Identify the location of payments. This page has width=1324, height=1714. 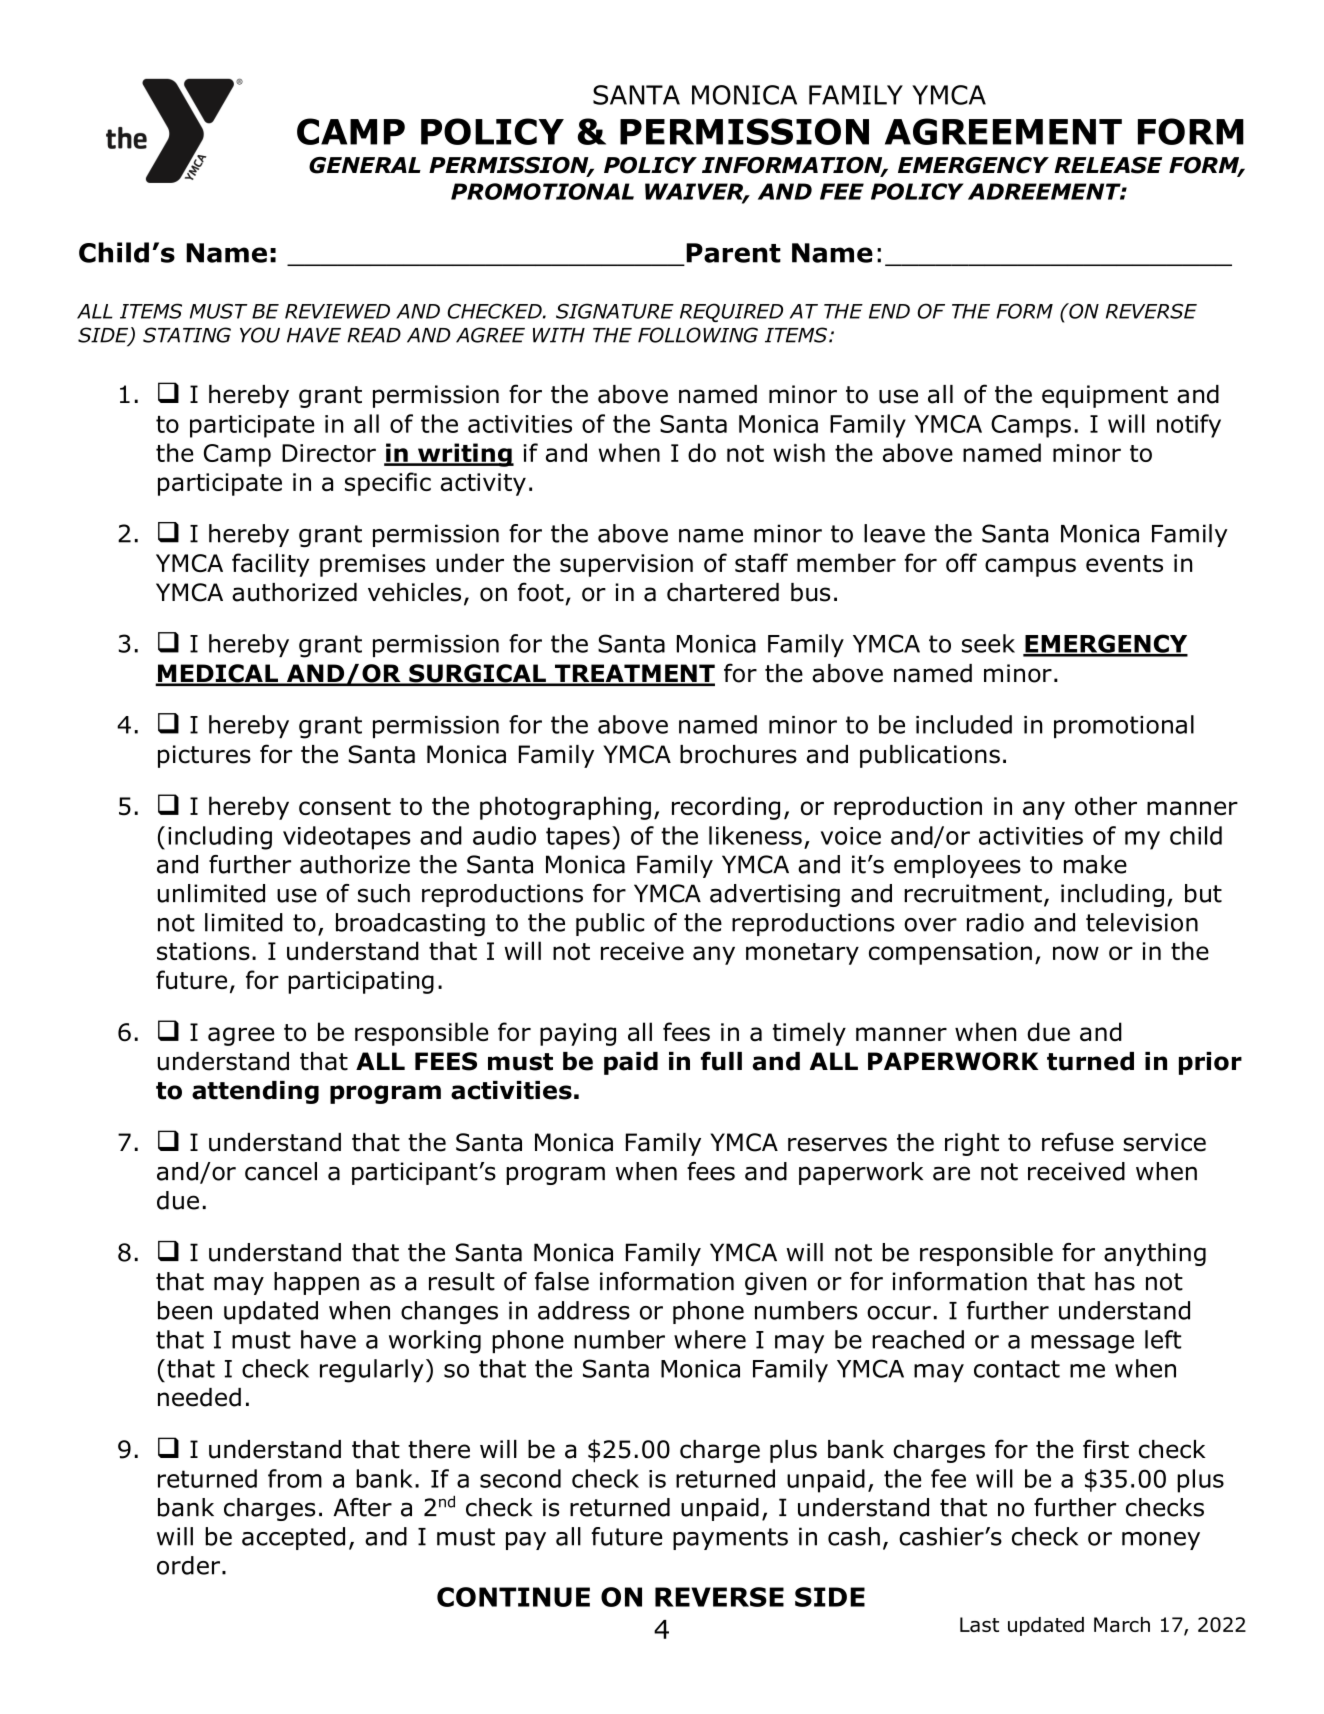
(730, 1539).
